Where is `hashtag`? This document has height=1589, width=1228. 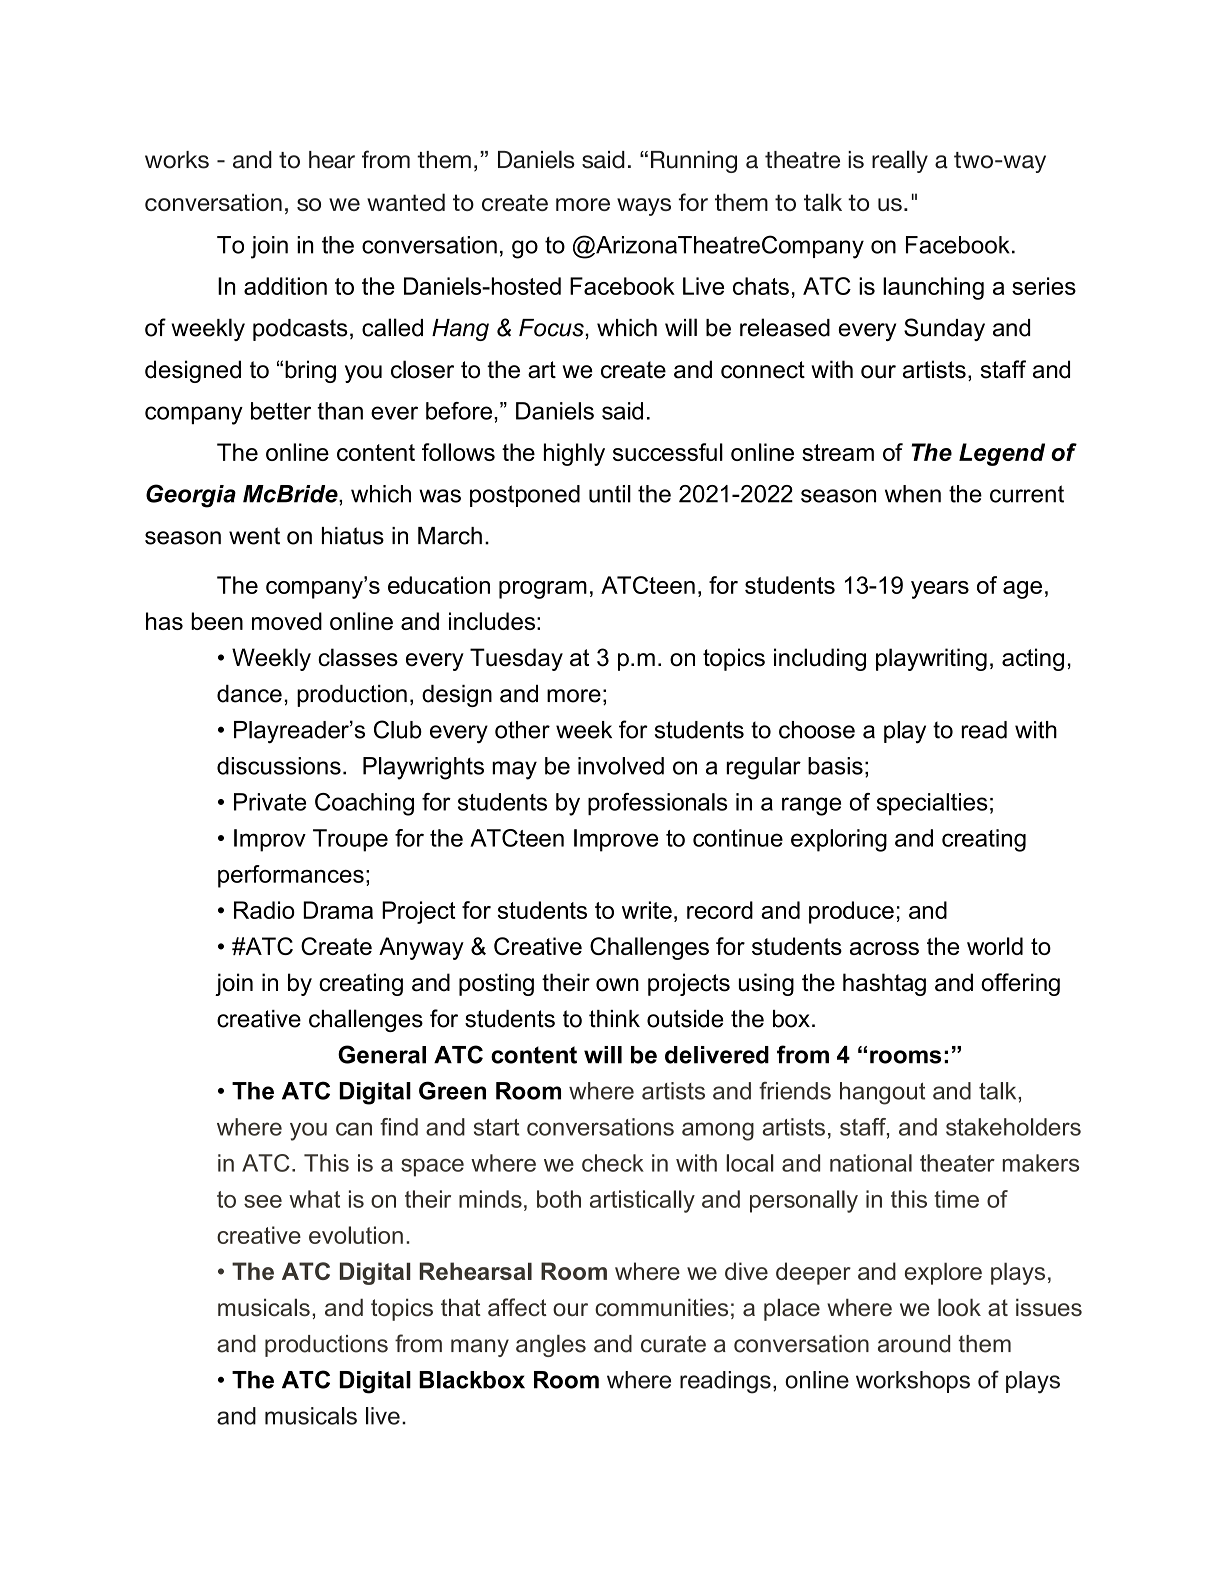
hashtag is located at coordinates (884, 984).
